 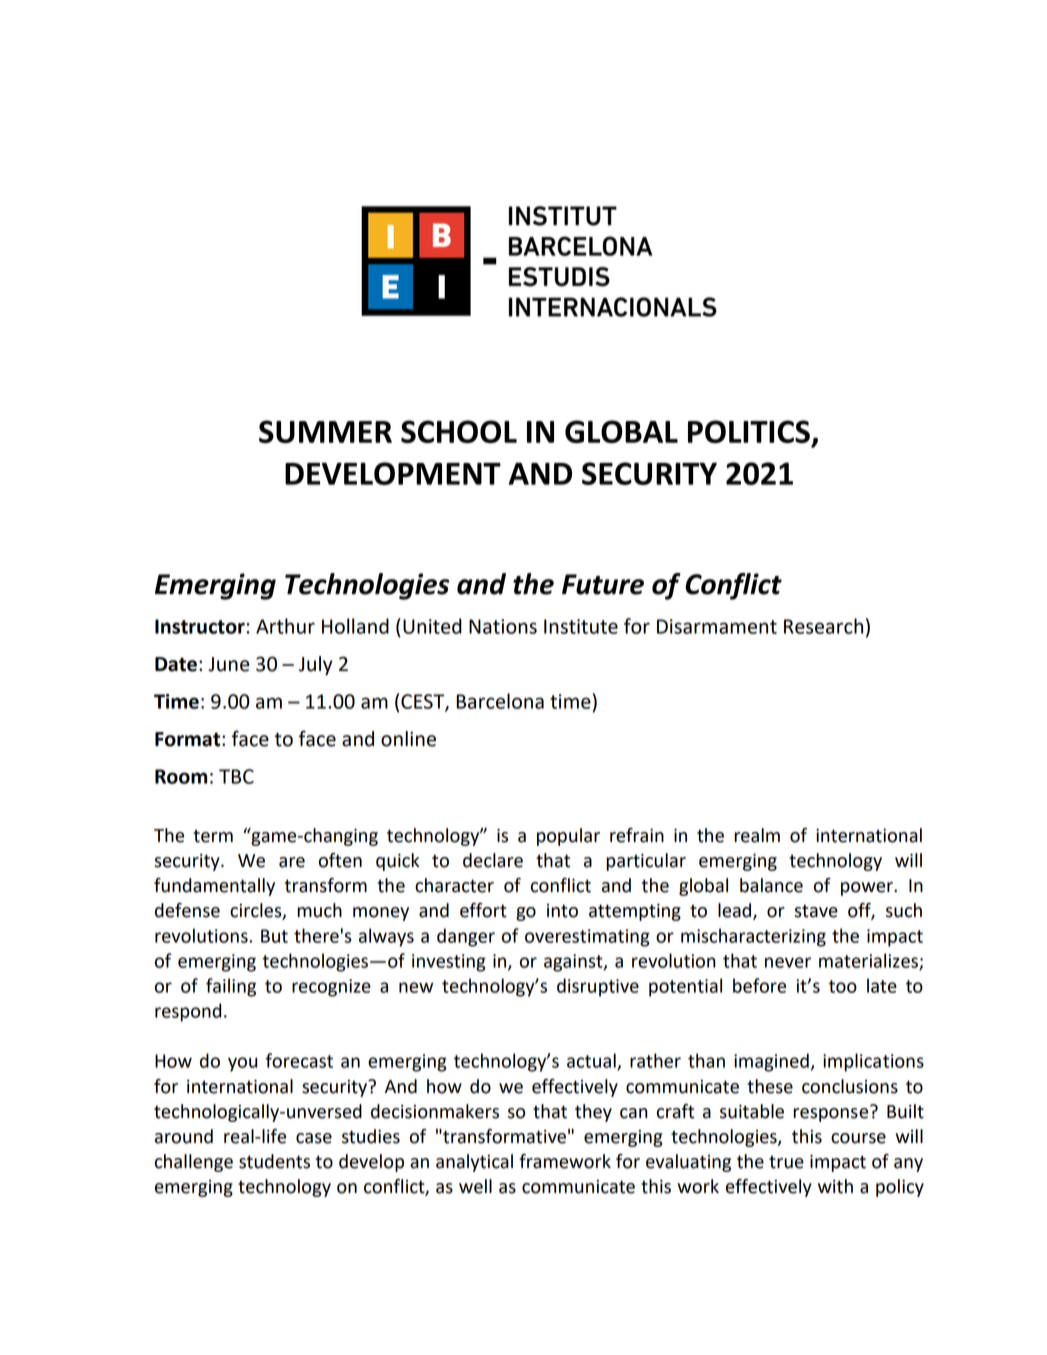 What do you see at coordinates (325, 431) in the image?
I see `SUMMER` at bounding box center [325, 431].
